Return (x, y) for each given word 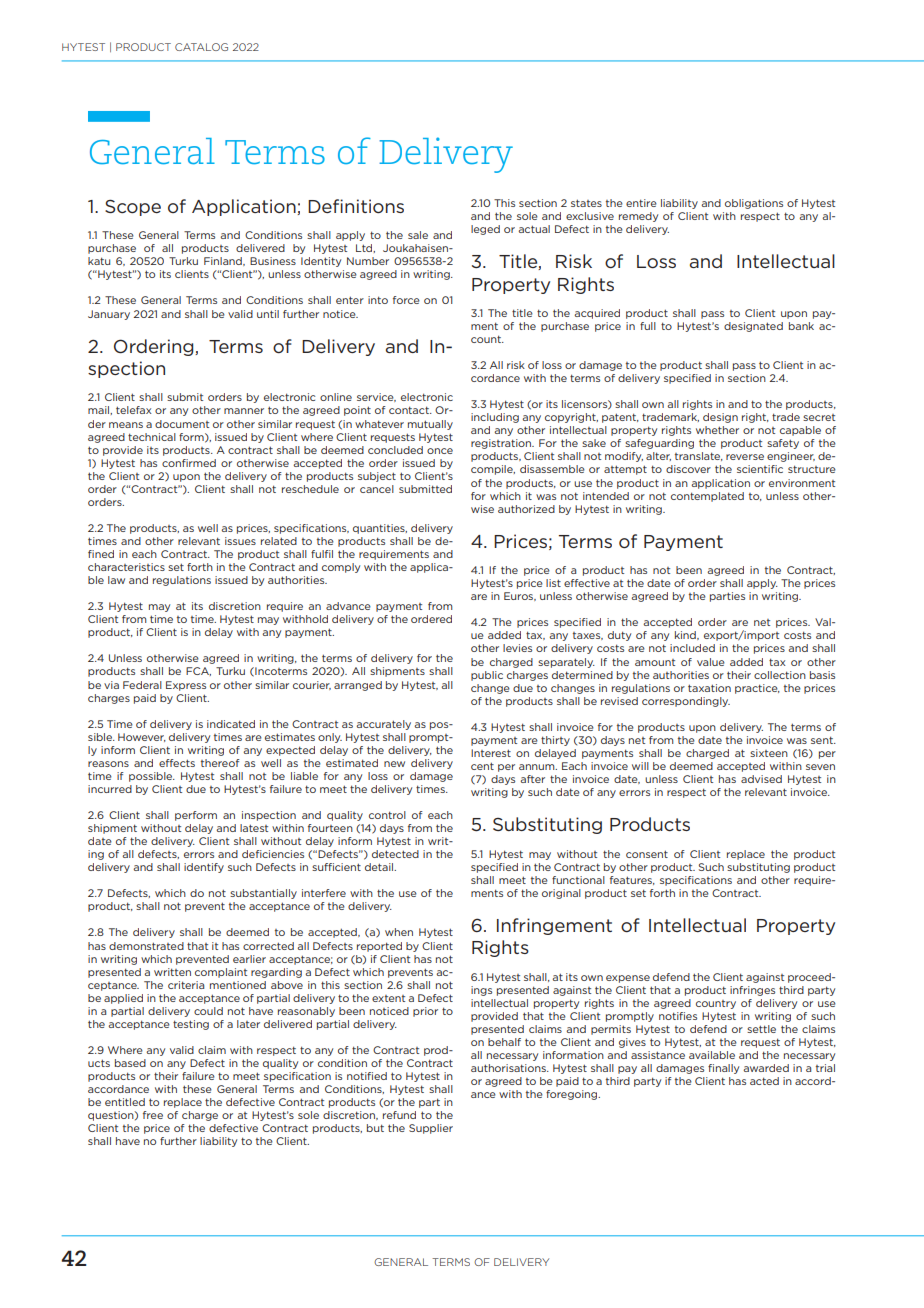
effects (177, 763)
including (495, 418)
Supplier (431, 1129)
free (153, 1115)
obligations (754, 204)
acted (764, 1081)
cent (482, 766)
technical (152, 437)
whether (717, 430)
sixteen (769, 753)
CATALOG (201, 47)
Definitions (356, 206)
